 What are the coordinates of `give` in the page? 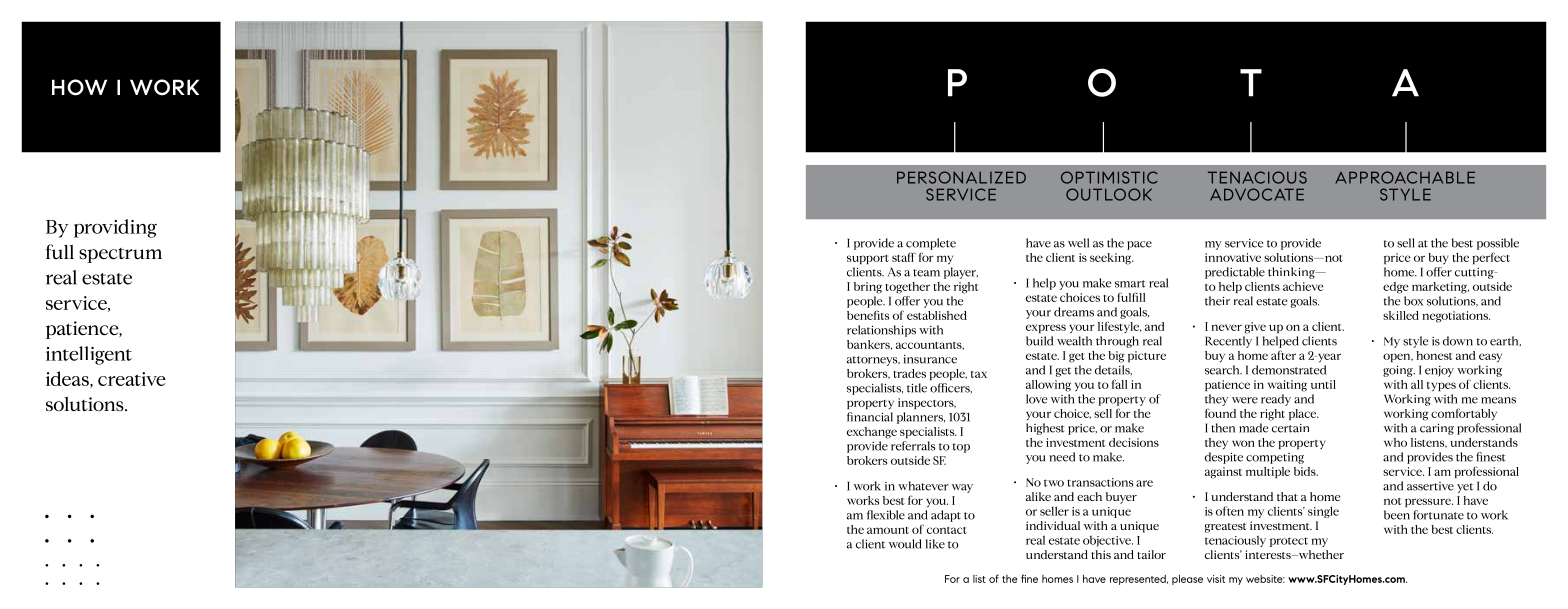 It's located at (1255, 328).
